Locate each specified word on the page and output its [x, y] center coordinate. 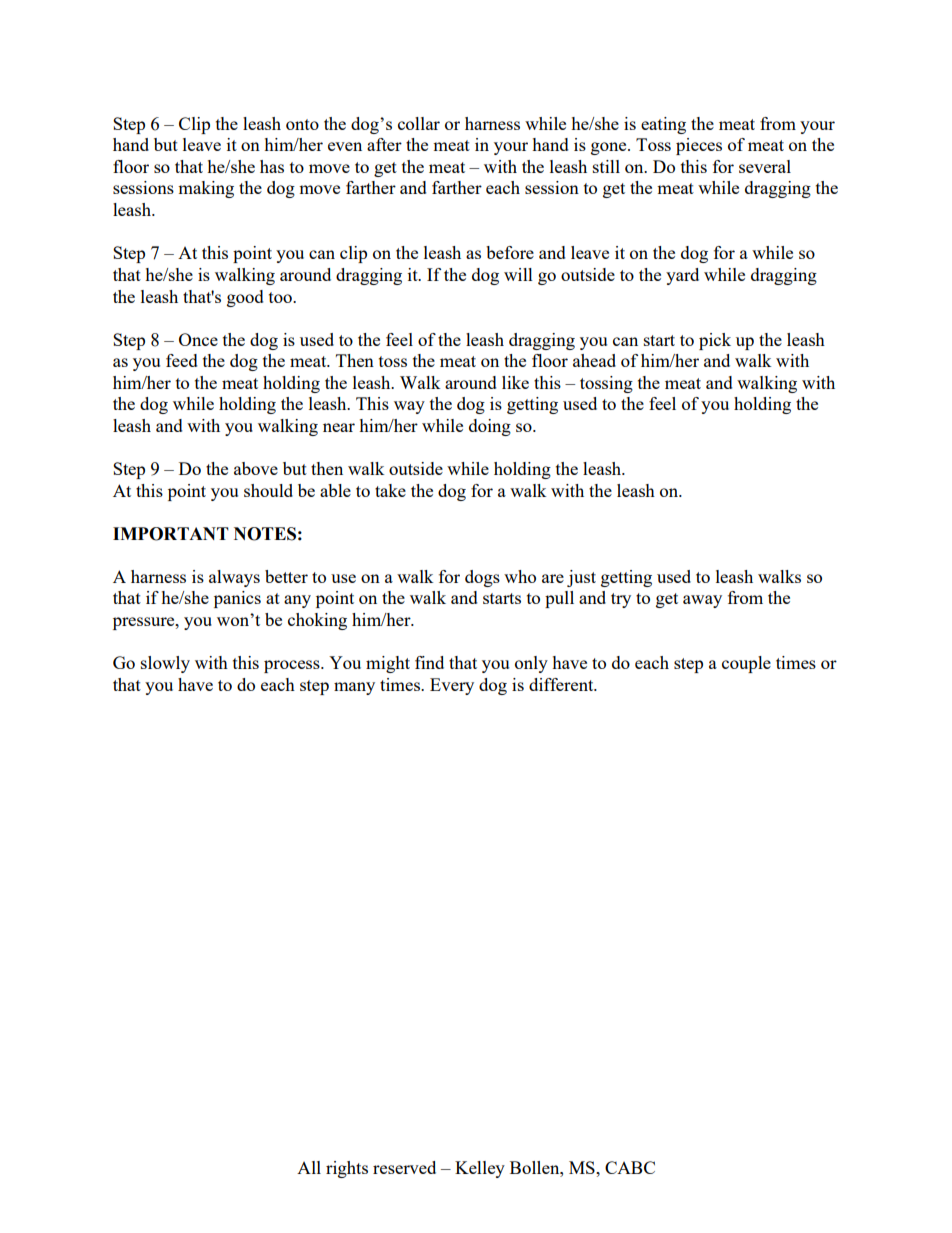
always [234, 578]
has [272, 166]
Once [198, 339]
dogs [482, 578]
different [562, 684]
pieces [699, 146]
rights [347, 1169]
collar [419, 123]
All [309, 1167]
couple [746, 664]
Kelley [480, 1169]
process [293, 666]
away [702, 601]
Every [452, 686]
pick [715, 341]
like [515, 382]
